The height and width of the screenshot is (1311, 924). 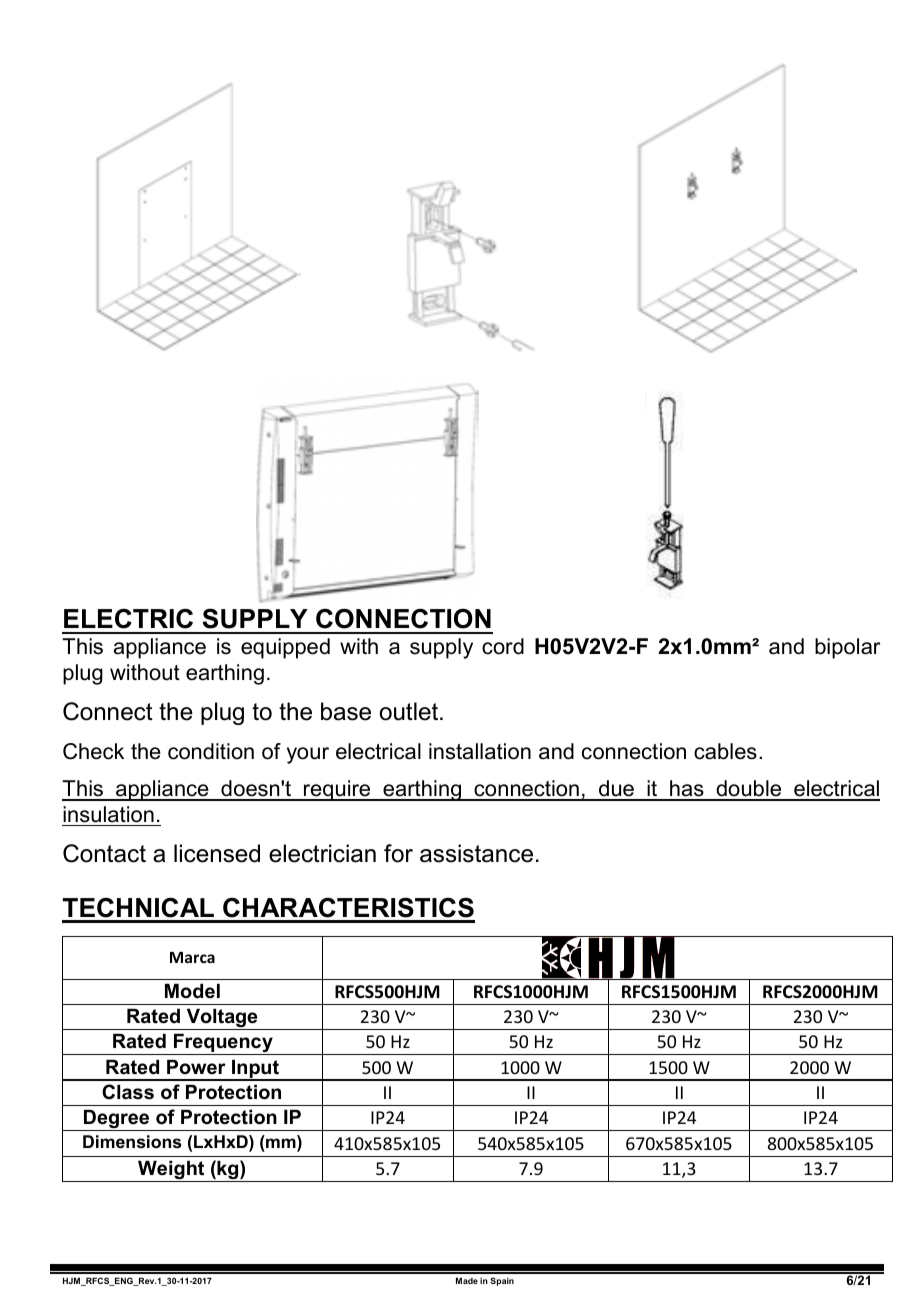 What do you see at coordinates (108, 814) in the screenshot?
I see `insulation` at bounding box center [108, 814].
